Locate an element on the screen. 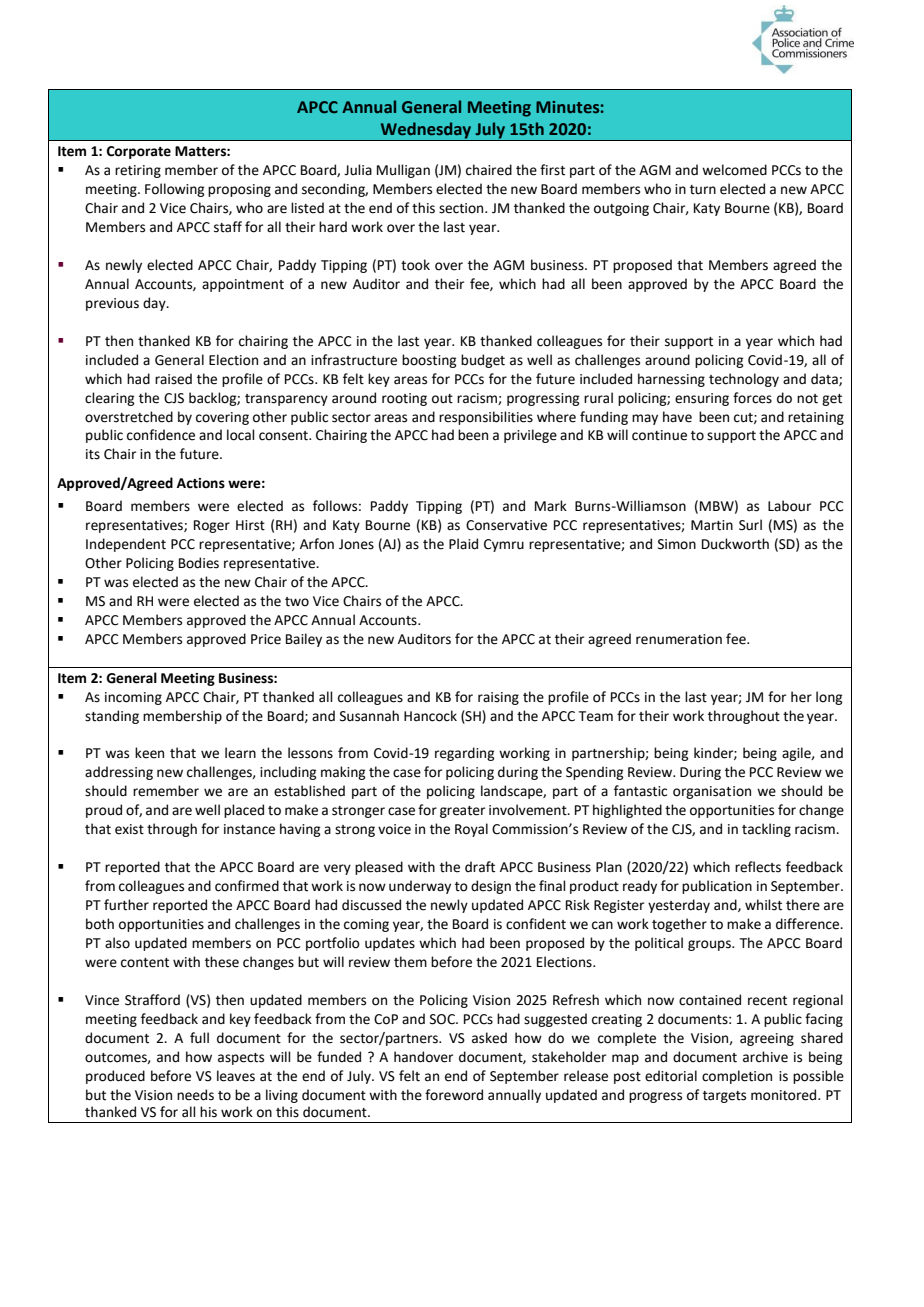  Price is located at coordinates (266, 639).
